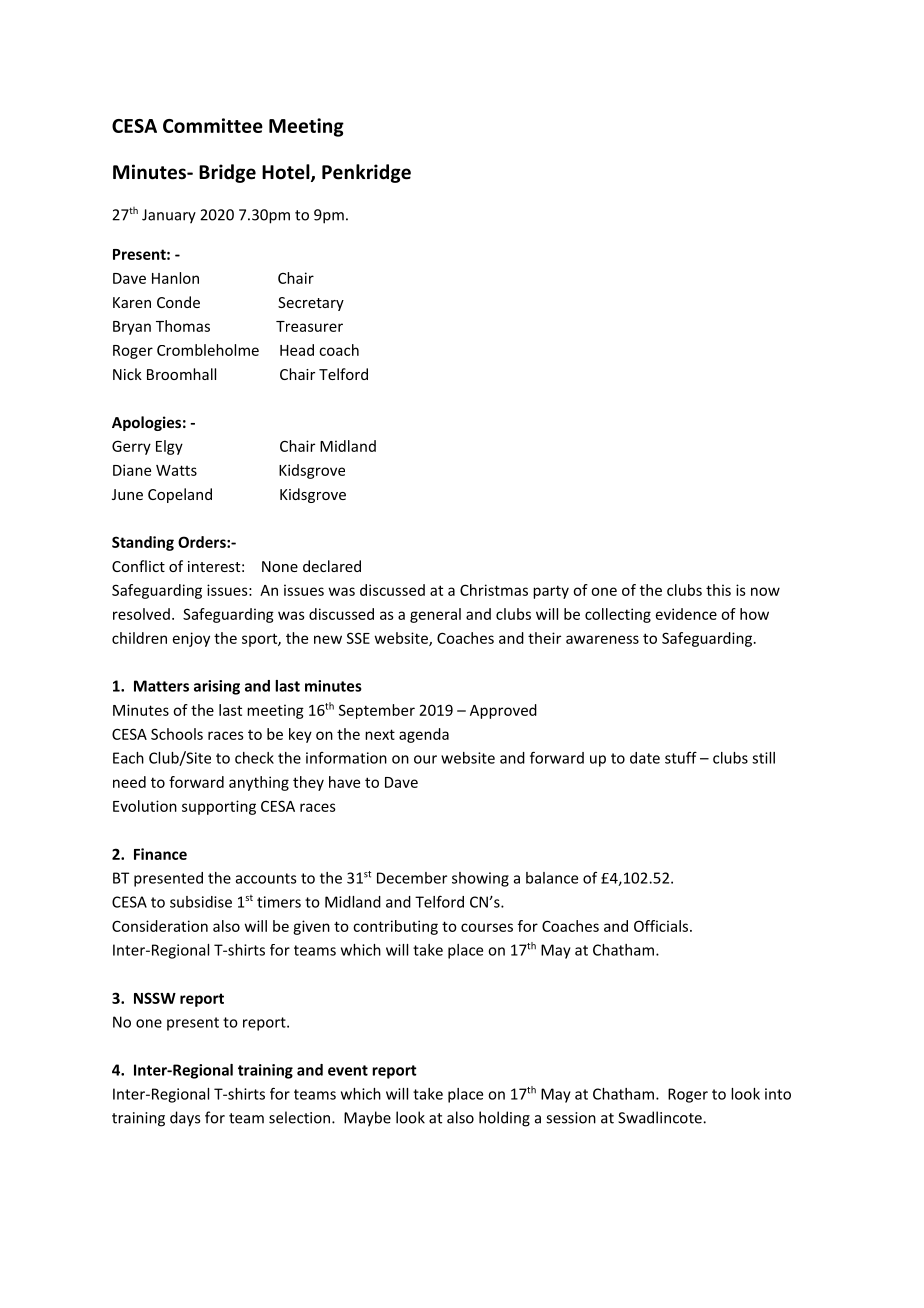  I want to click on Head, so click(297, 350).
